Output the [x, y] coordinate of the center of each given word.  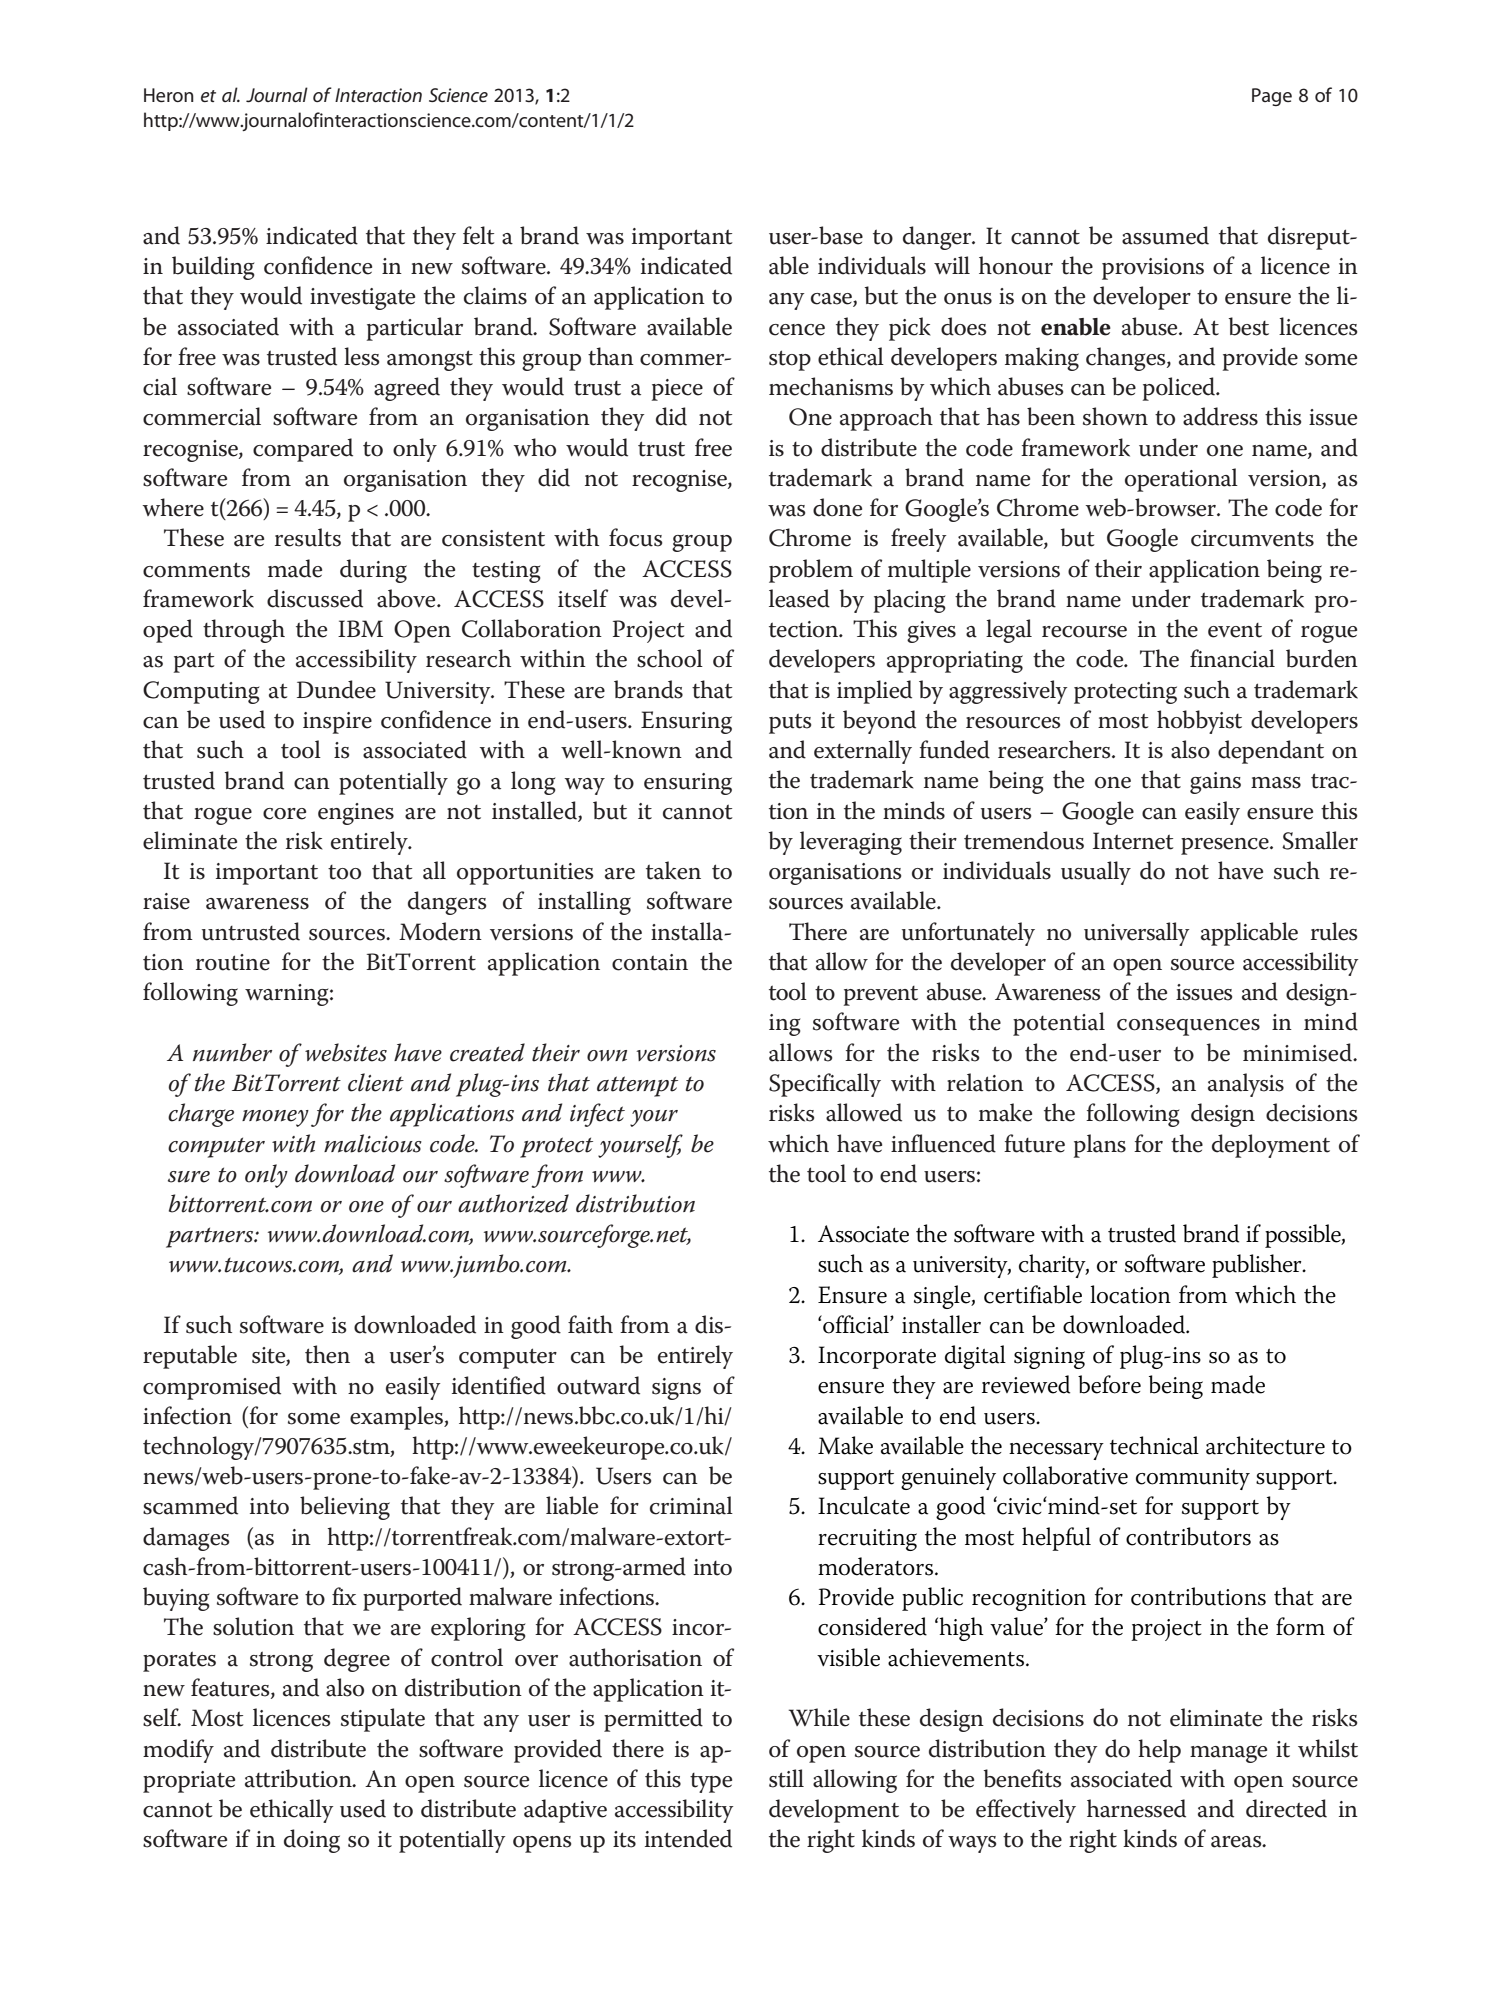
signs [676, 1389]
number [232, 1052]
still [786, 1778]
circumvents [1252, 538]
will [952, 265]
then [327, 1354]
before [1109, 1384]
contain [650, 962]
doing [312, 1841]
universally [1136, 934]
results [308, 537]
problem [811, 571]
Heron [169, 95]
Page [1272, 97]
